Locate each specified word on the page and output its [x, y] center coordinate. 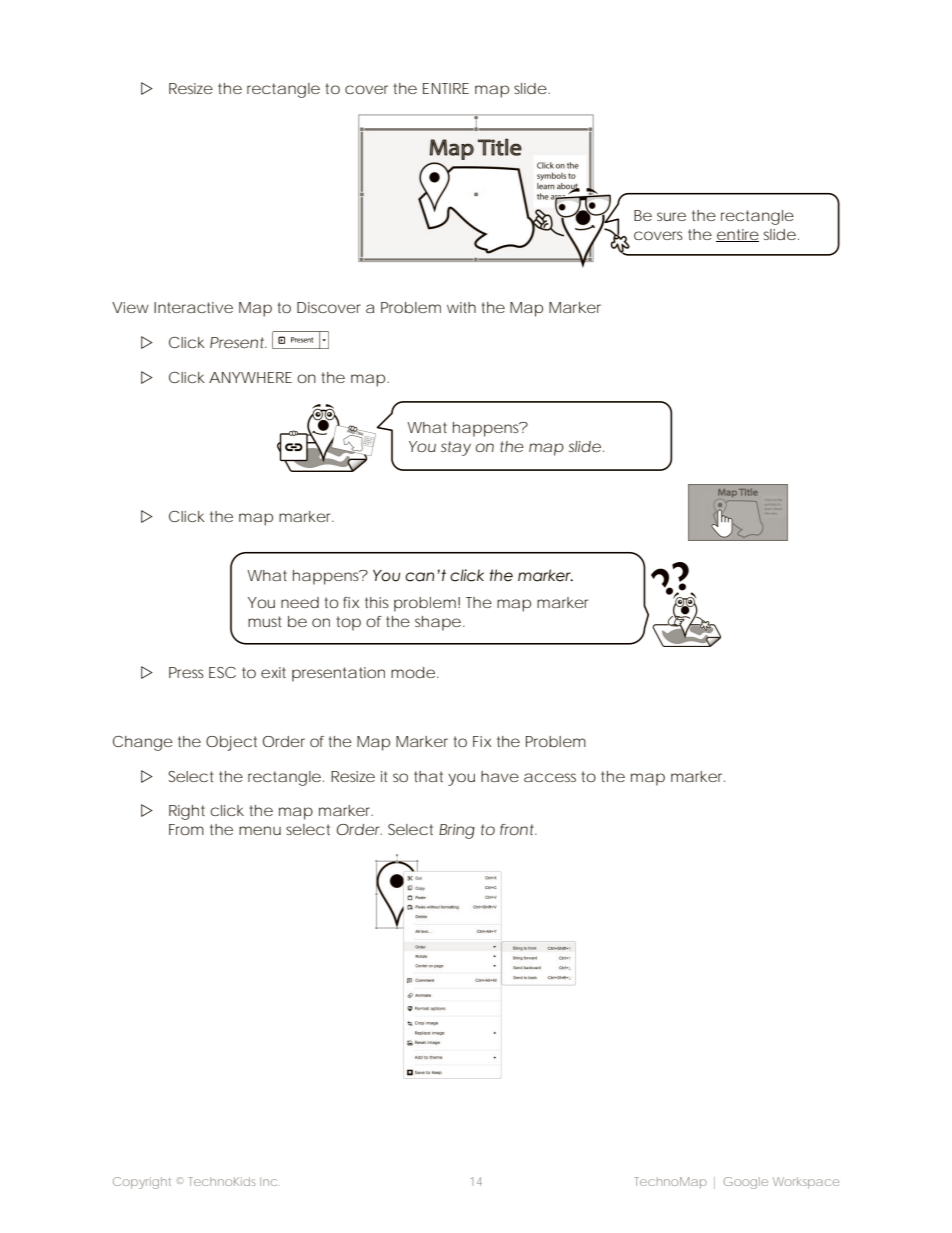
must [264, 621]
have [500, 776]
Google [745, 1183]
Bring [457, 831]
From [186, 829]
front [518, 829]
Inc [268, 1181]
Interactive [193, 307]
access [550, 777]
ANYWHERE [250, 377]
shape [438, 623]
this [377, 602]
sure [671, 216]
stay [456, 448]
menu [260, 830]
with [461, 307]
